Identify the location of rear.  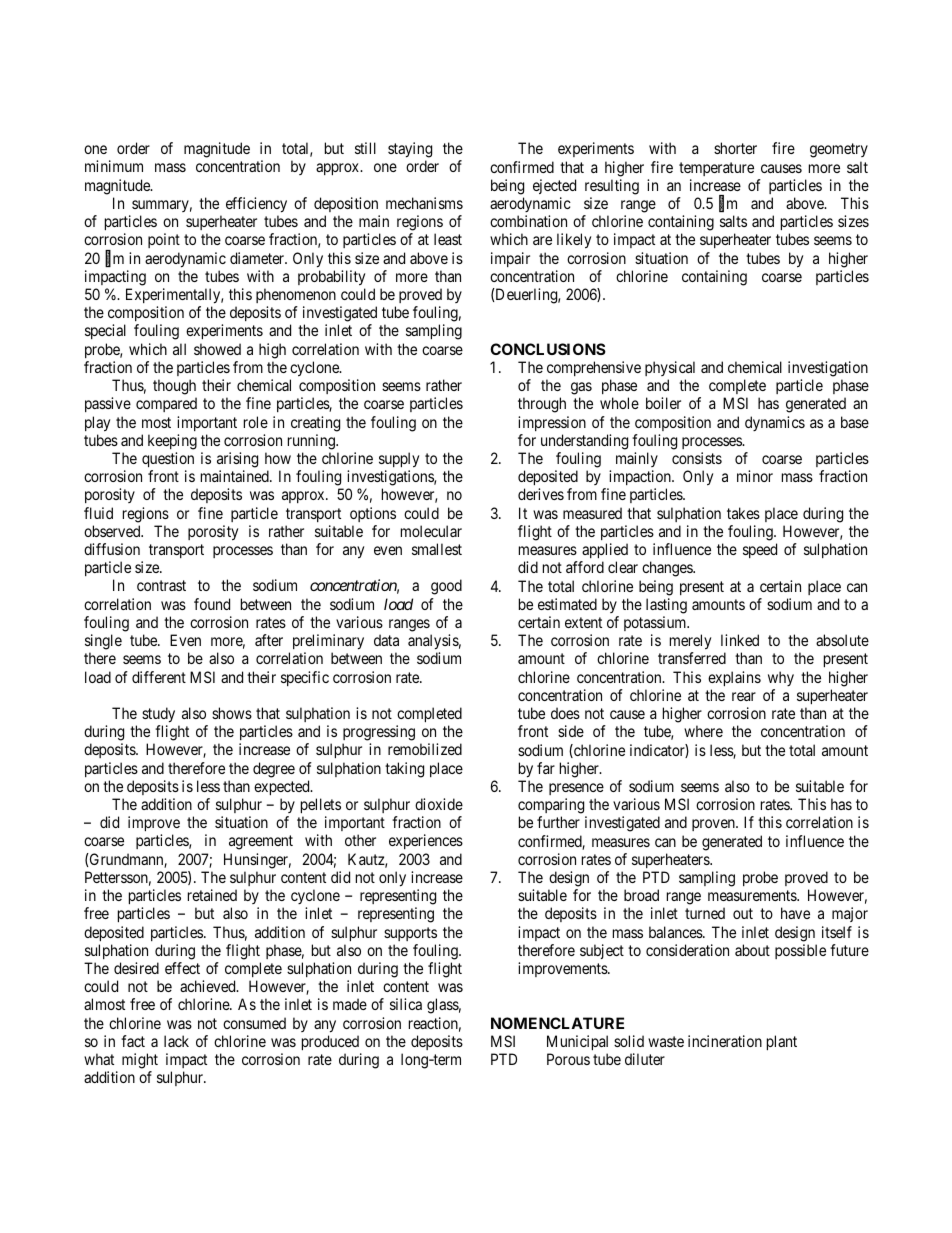
(744, 696).
